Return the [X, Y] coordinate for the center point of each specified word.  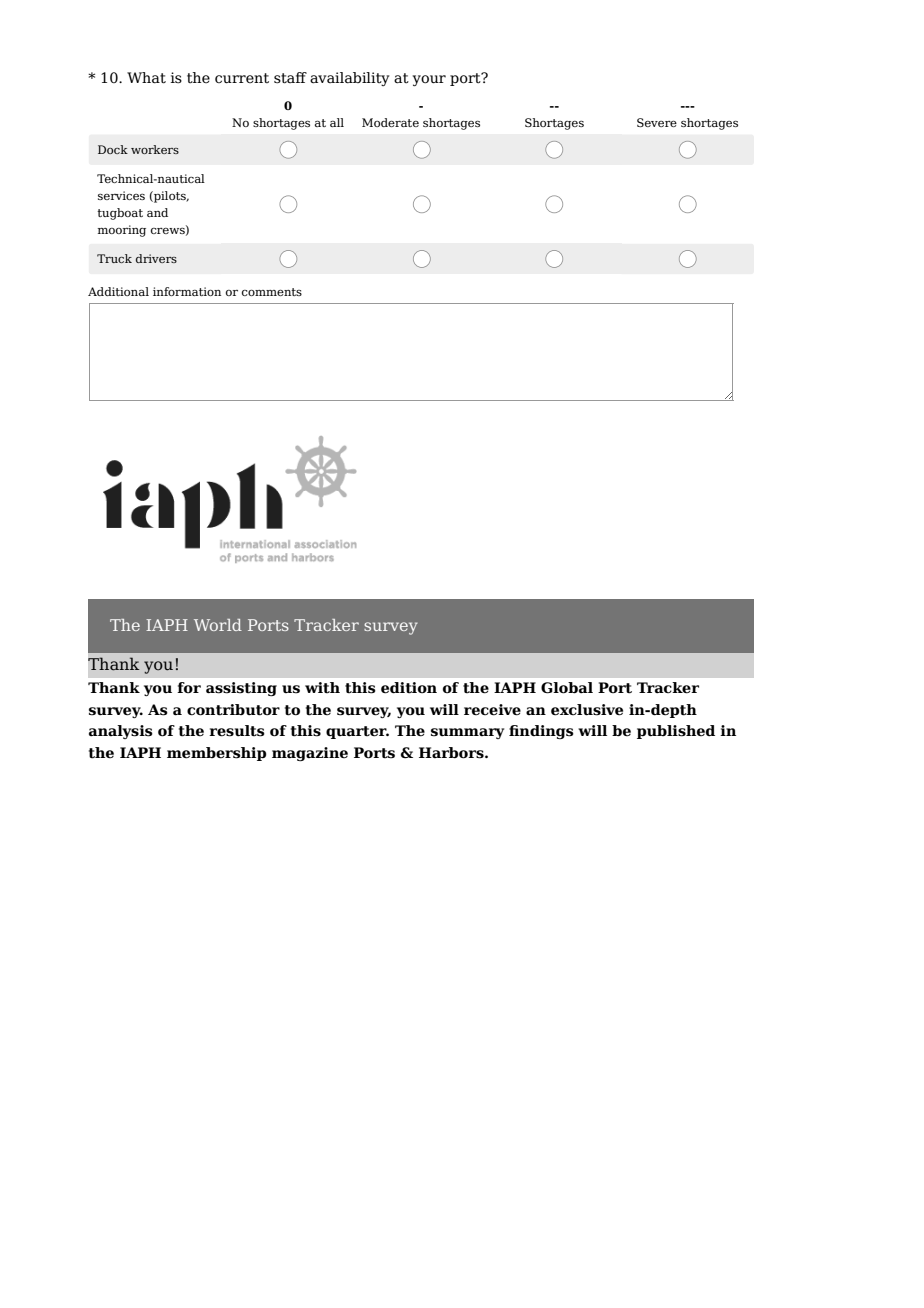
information [187, 291]
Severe [657, 122]
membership [217, 754]
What [146, 78]
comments [272, 292]
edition [409, 688]
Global [567, 688]
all [337, 122]
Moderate [390, 122]
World [218, 625]
